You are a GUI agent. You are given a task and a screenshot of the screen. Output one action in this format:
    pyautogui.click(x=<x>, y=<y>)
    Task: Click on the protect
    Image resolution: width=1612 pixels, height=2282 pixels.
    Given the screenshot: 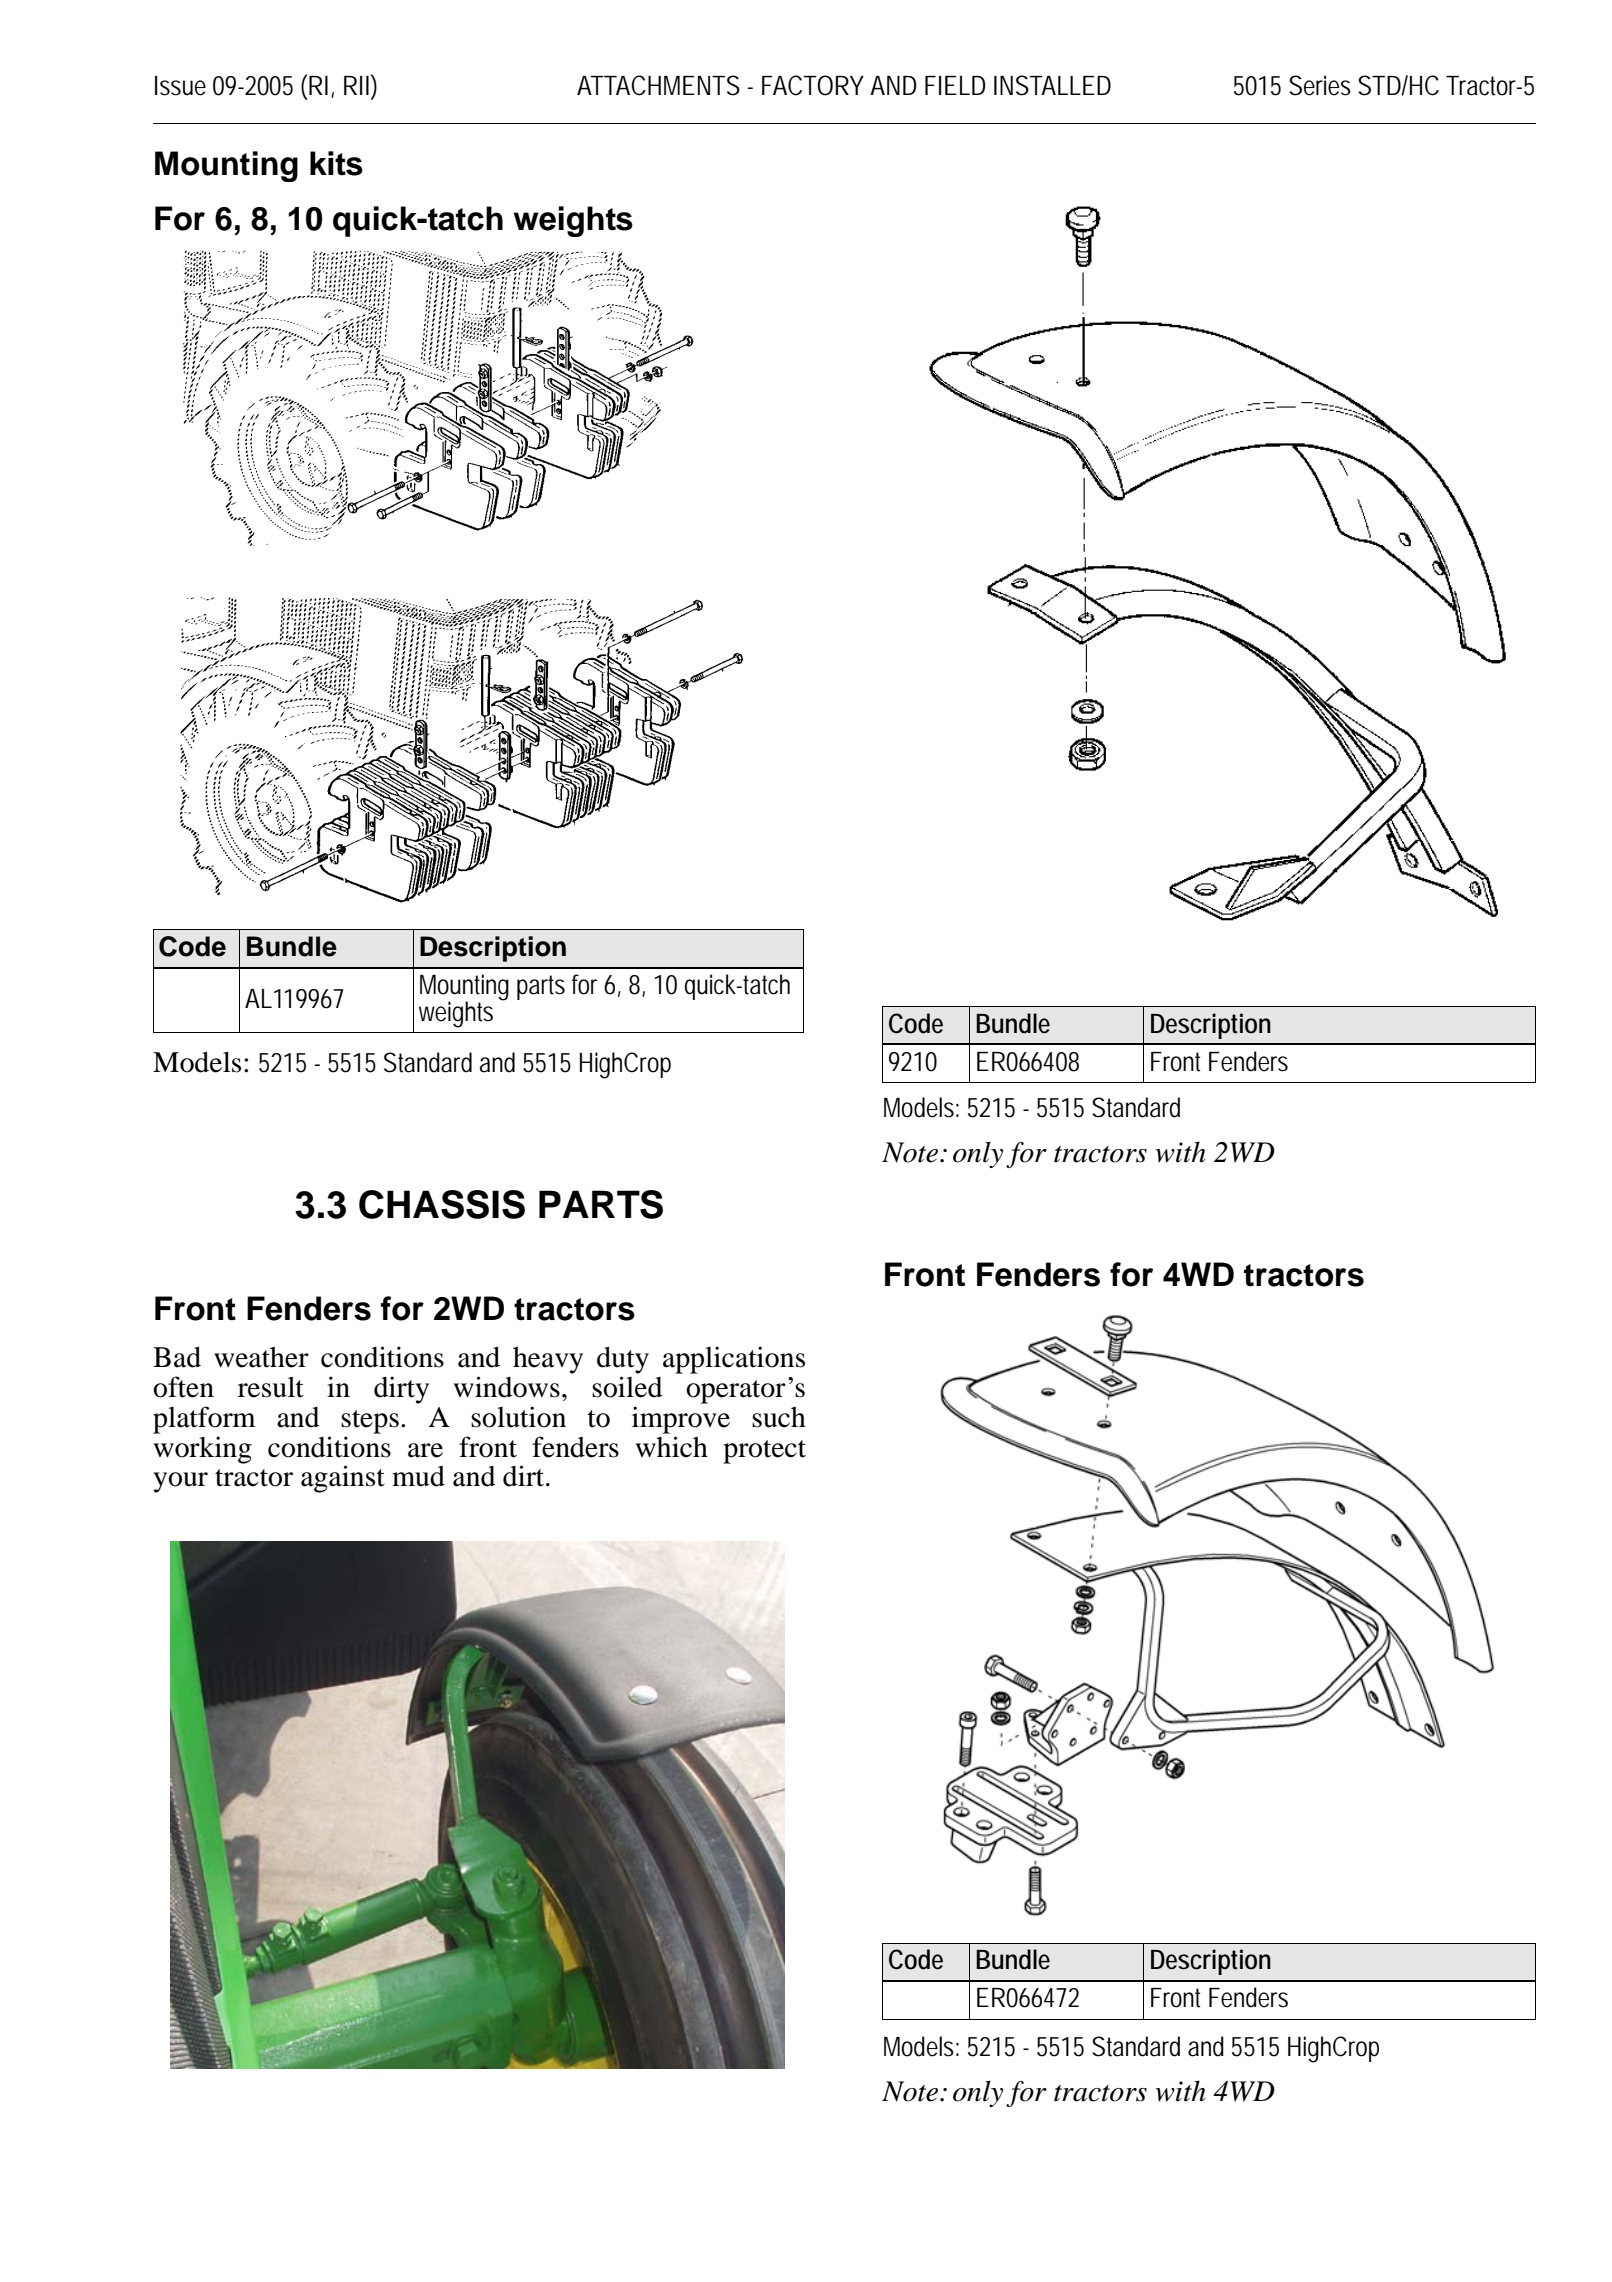 What is the action you would take?
    pyautogui.click(x=764, y=1452)
